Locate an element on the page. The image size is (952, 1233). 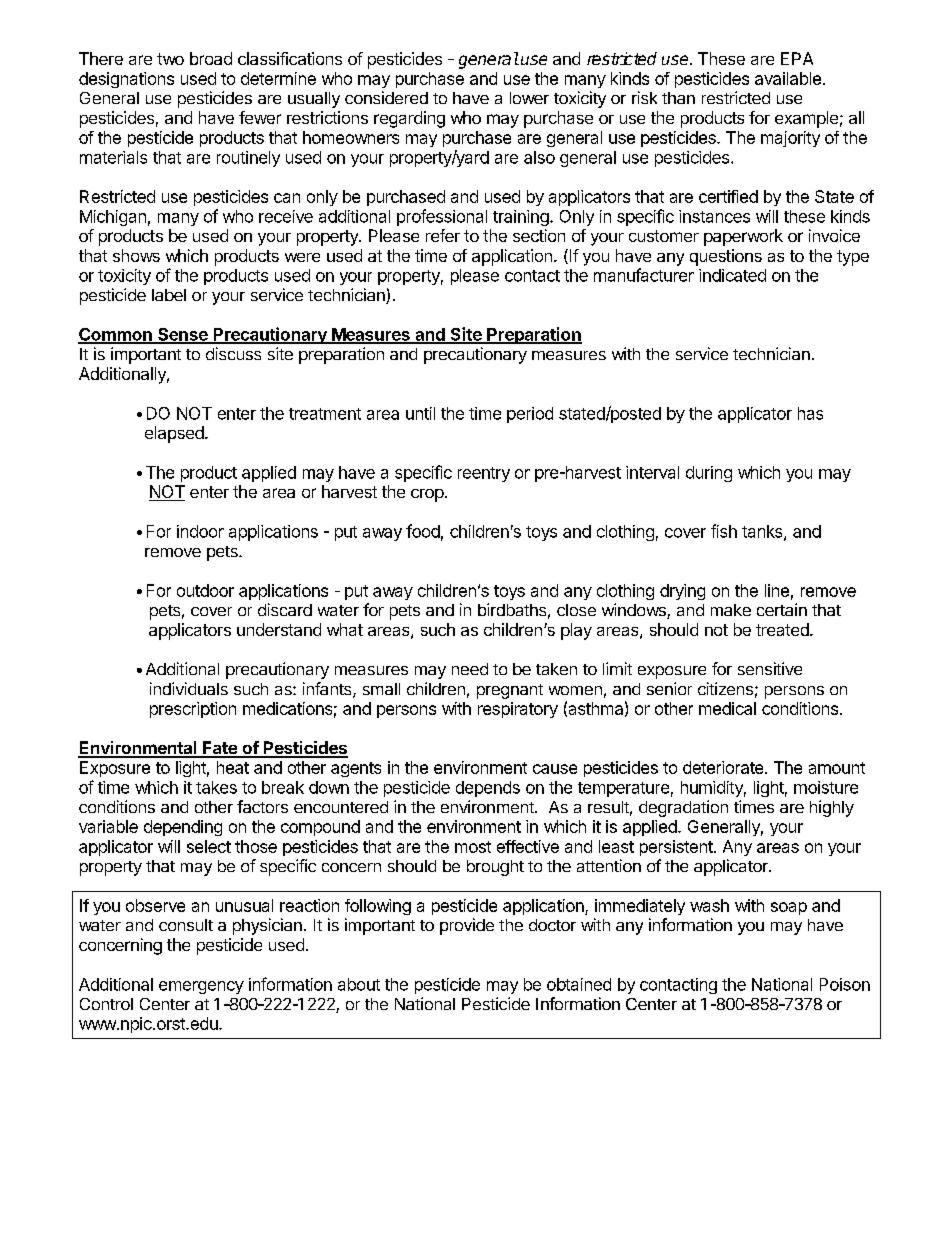
food is located at coordinates (423, 531).
